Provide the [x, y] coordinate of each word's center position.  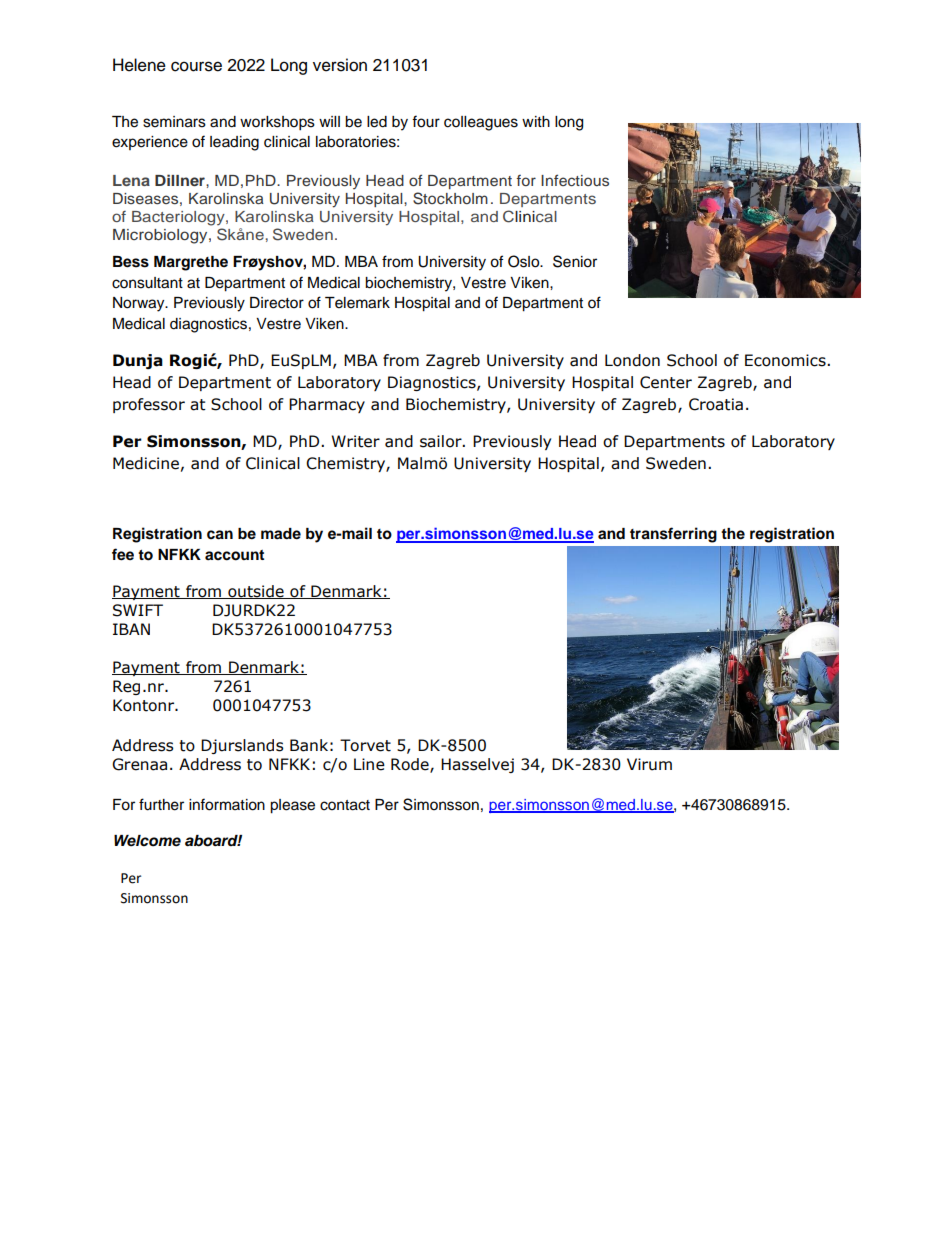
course [196, 66]
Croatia [716, 404]
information [227, 804]
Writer [356, 441]
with [536, 121]
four [426, 121]
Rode [411, 765]
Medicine [146, 463]
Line [369, 764]
